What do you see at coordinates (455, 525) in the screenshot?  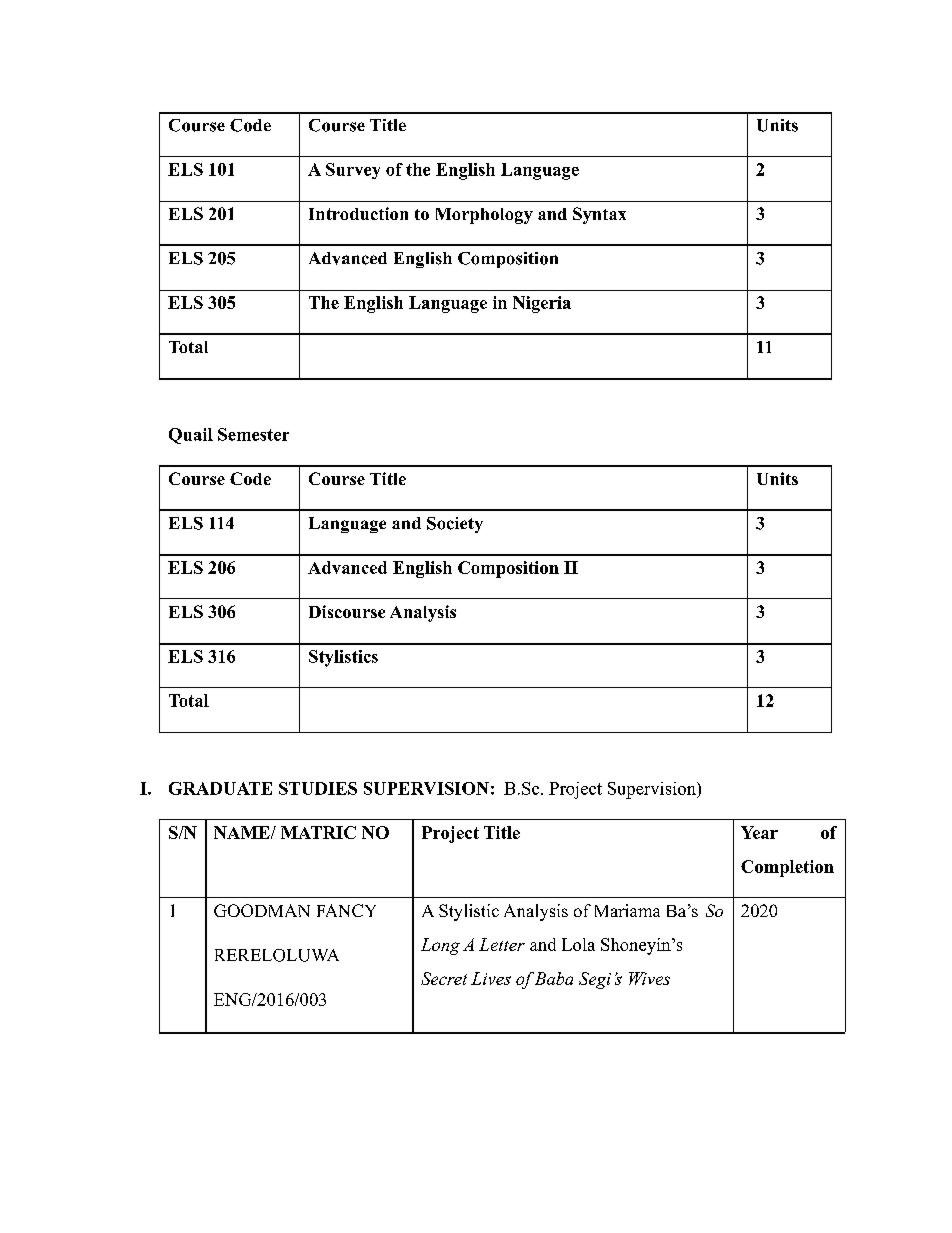 I see `Society` at bounding box center [455, 525].
